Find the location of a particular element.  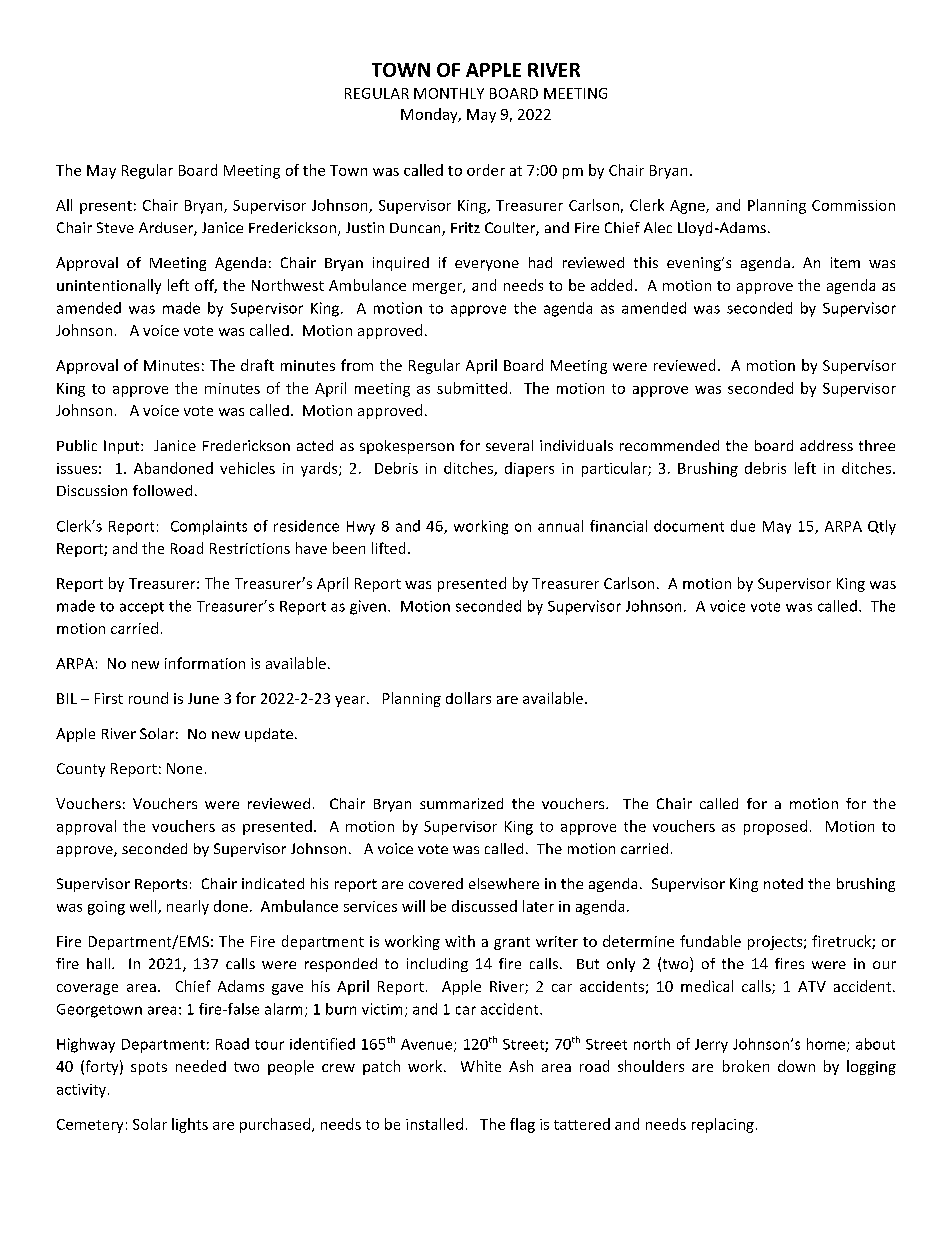

Commission is located at coordinates (853, 205).
